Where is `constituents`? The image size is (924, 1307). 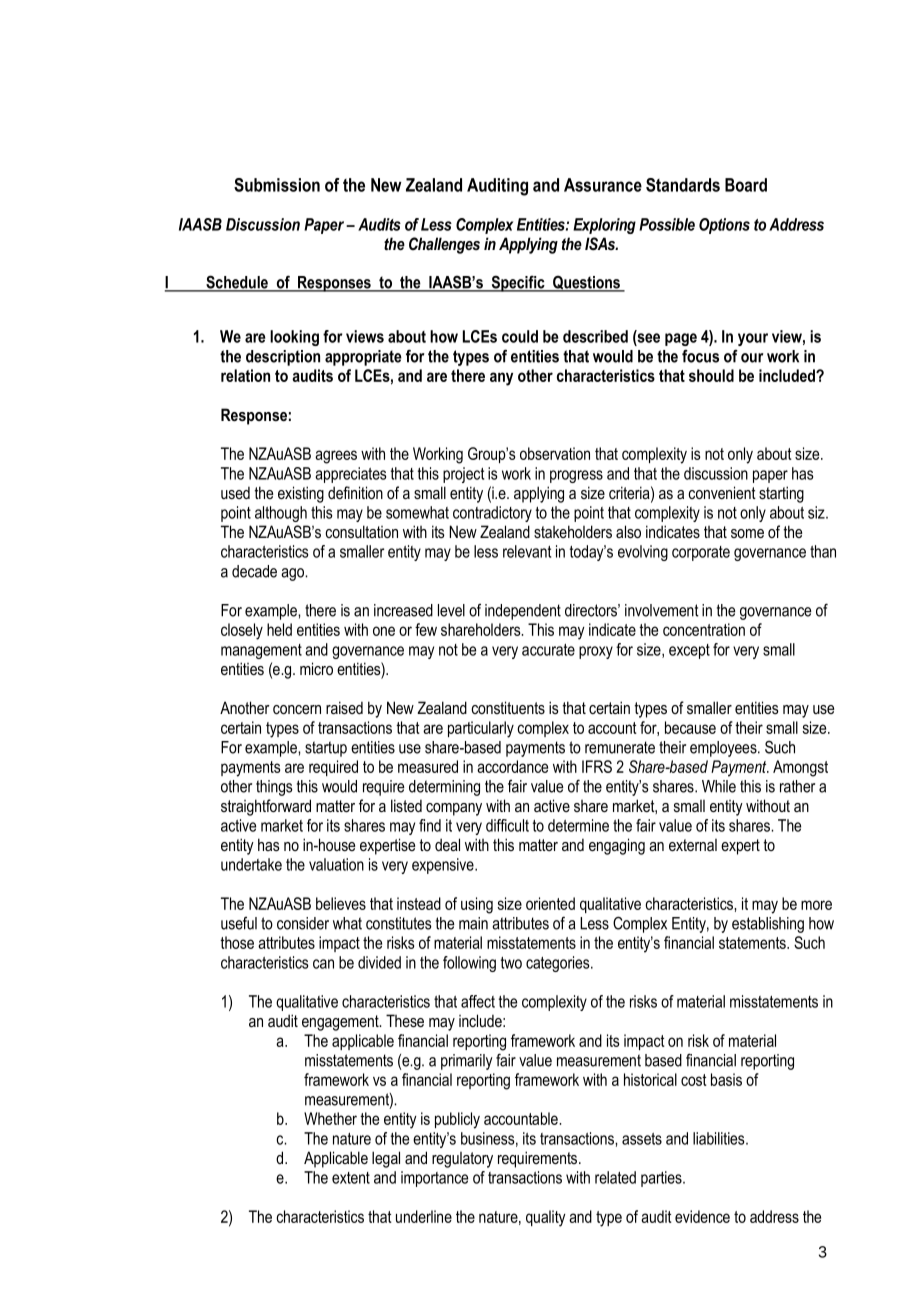 constituents is located at coordinates (508, 708).
